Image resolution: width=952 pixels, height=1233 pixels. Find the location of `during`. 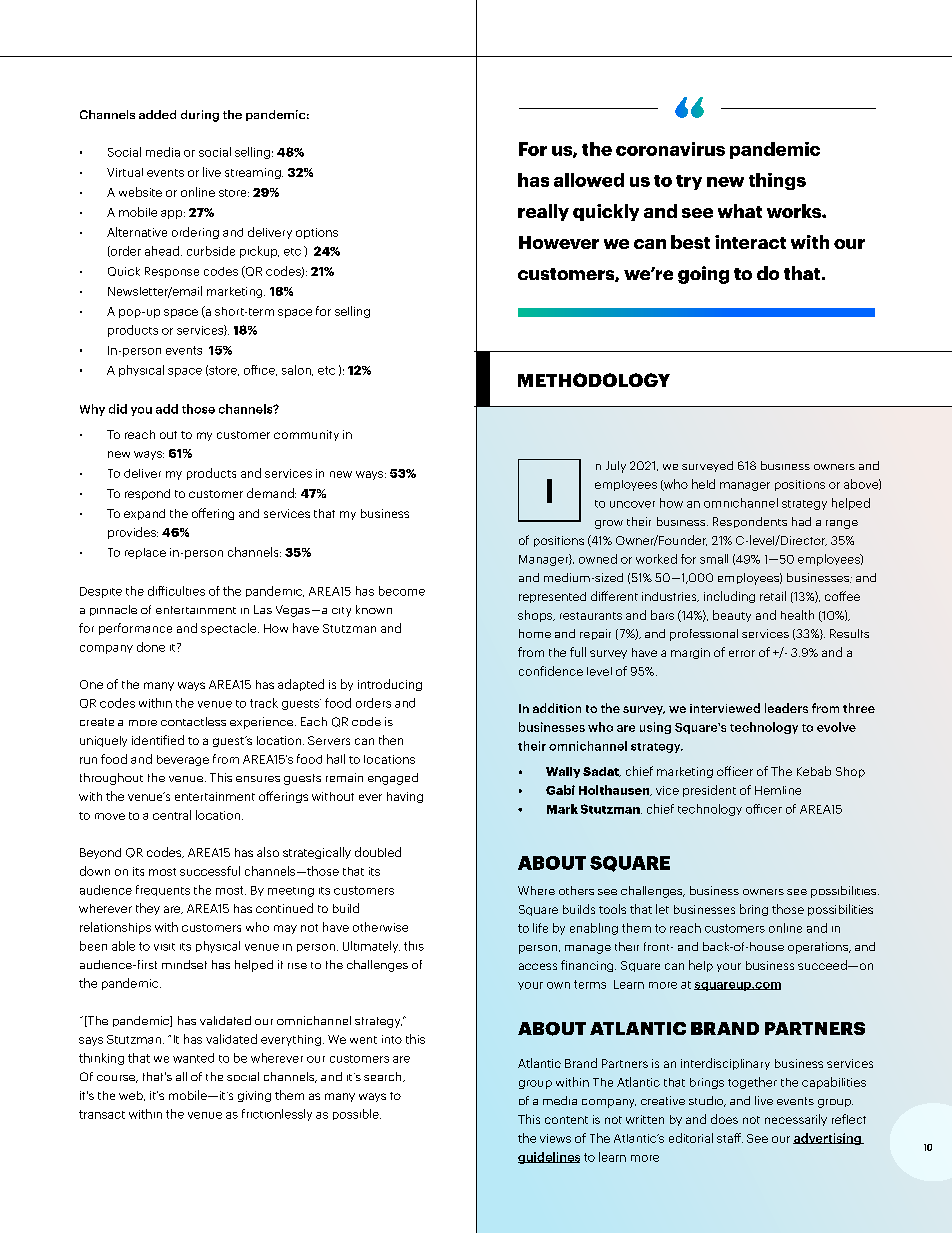

during is located at coordinates (200, 116).
